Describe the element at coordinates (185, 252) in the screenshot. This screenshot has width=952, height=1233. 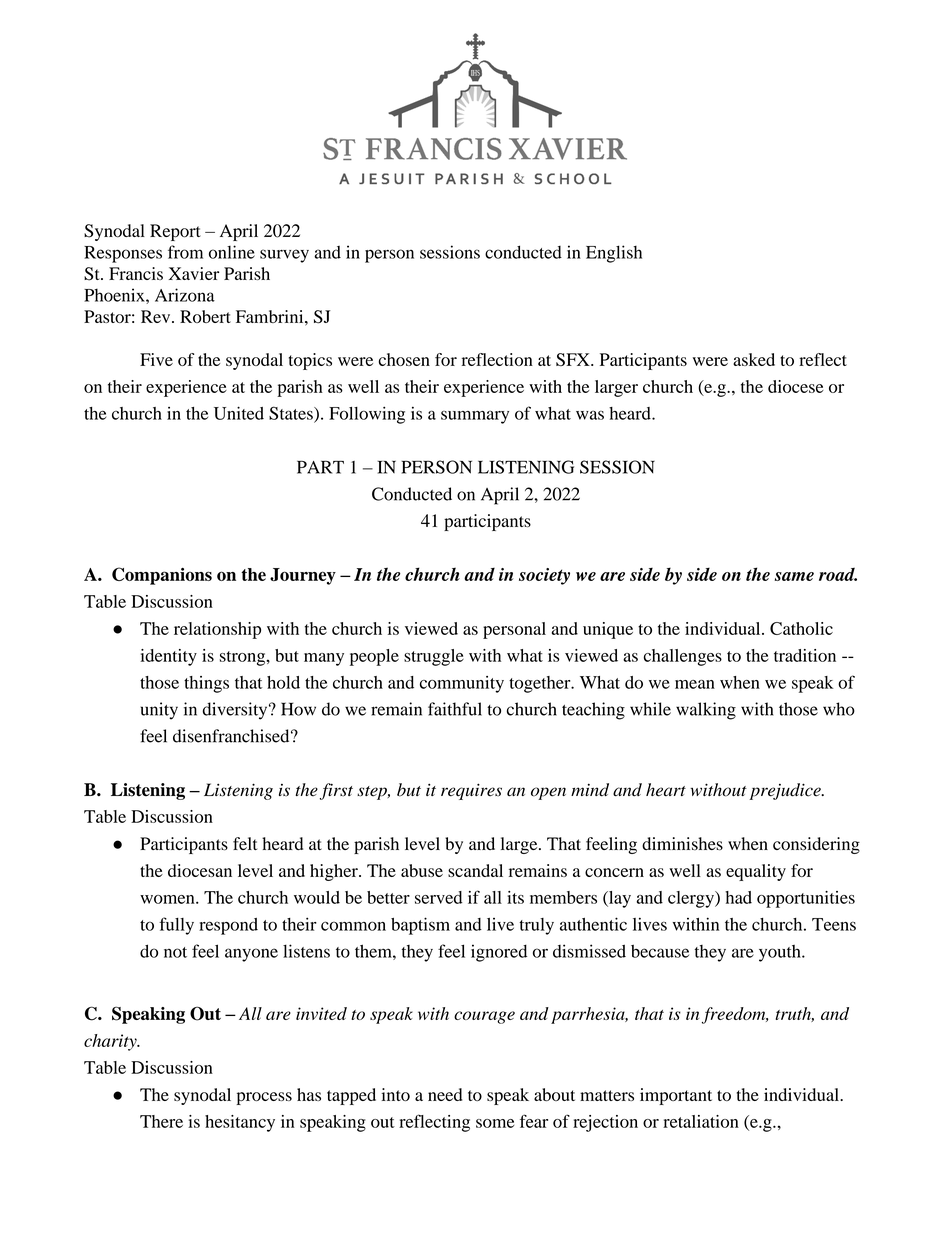
I see `from` at that location.
